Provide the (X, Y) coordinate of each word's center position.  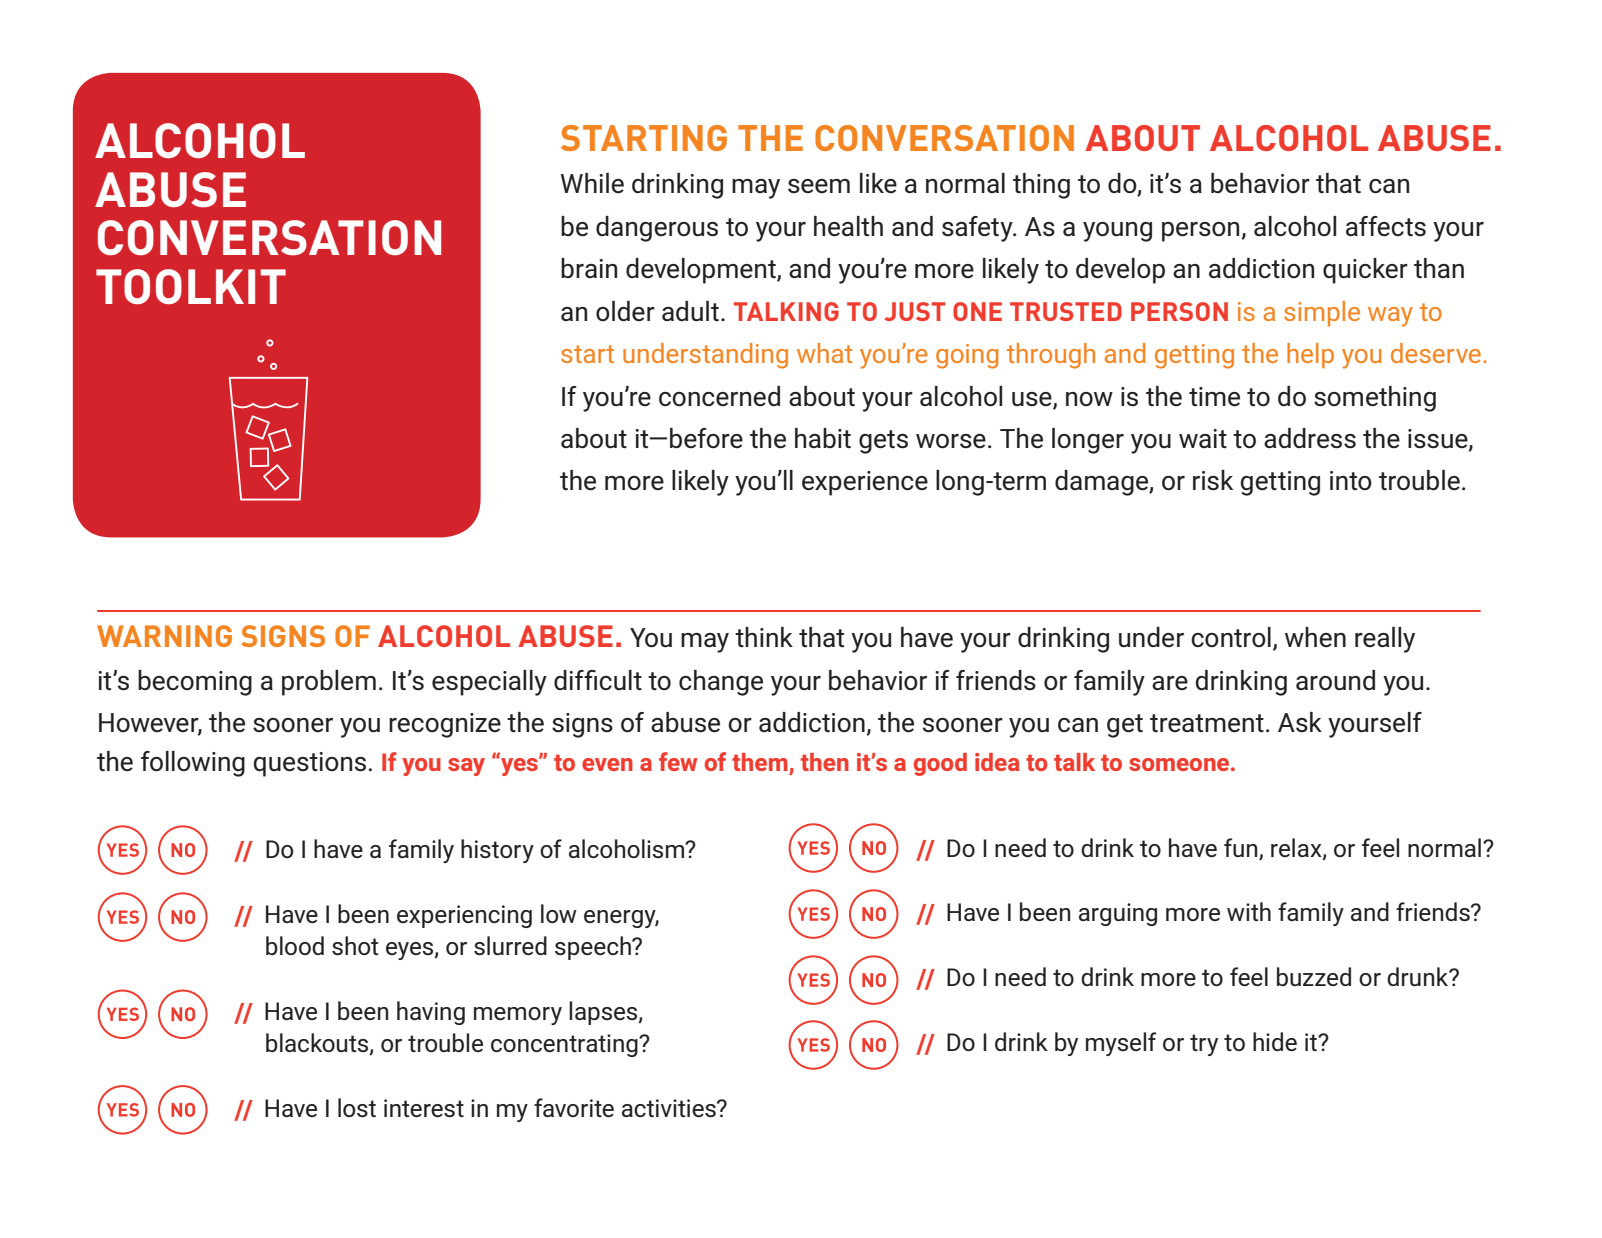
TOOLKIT (191, 286)
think (764, 637)
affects (1386, 226)
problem (329, 683)
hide (1275, 1041)
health (848, 226)
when (1315, 637)
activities (670, 1108)
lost (357, 1107)
